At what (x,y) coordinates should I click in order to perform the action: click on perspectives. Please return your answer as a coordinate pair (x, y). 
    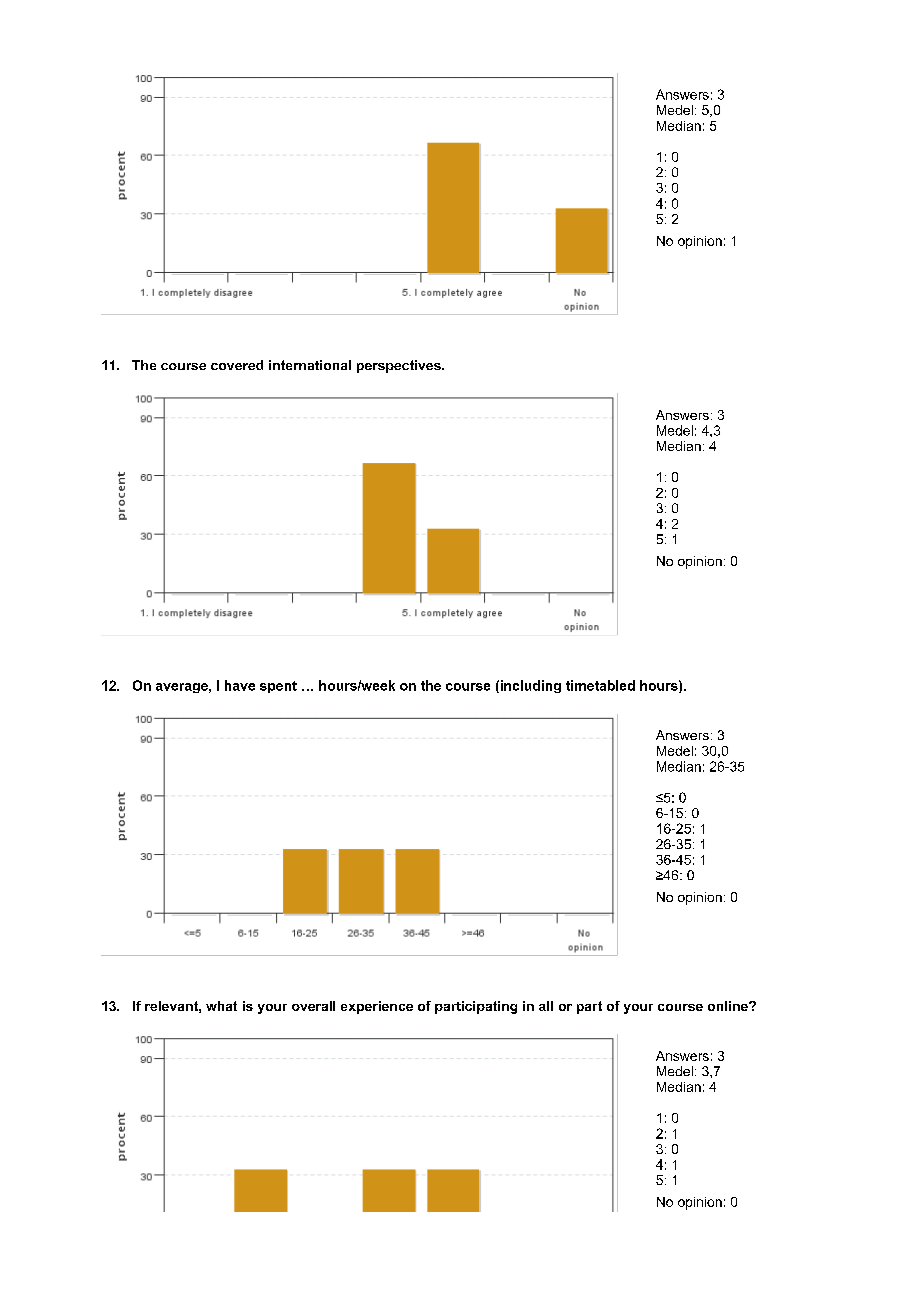
    Looking at the image, I should click on (400, 366).
